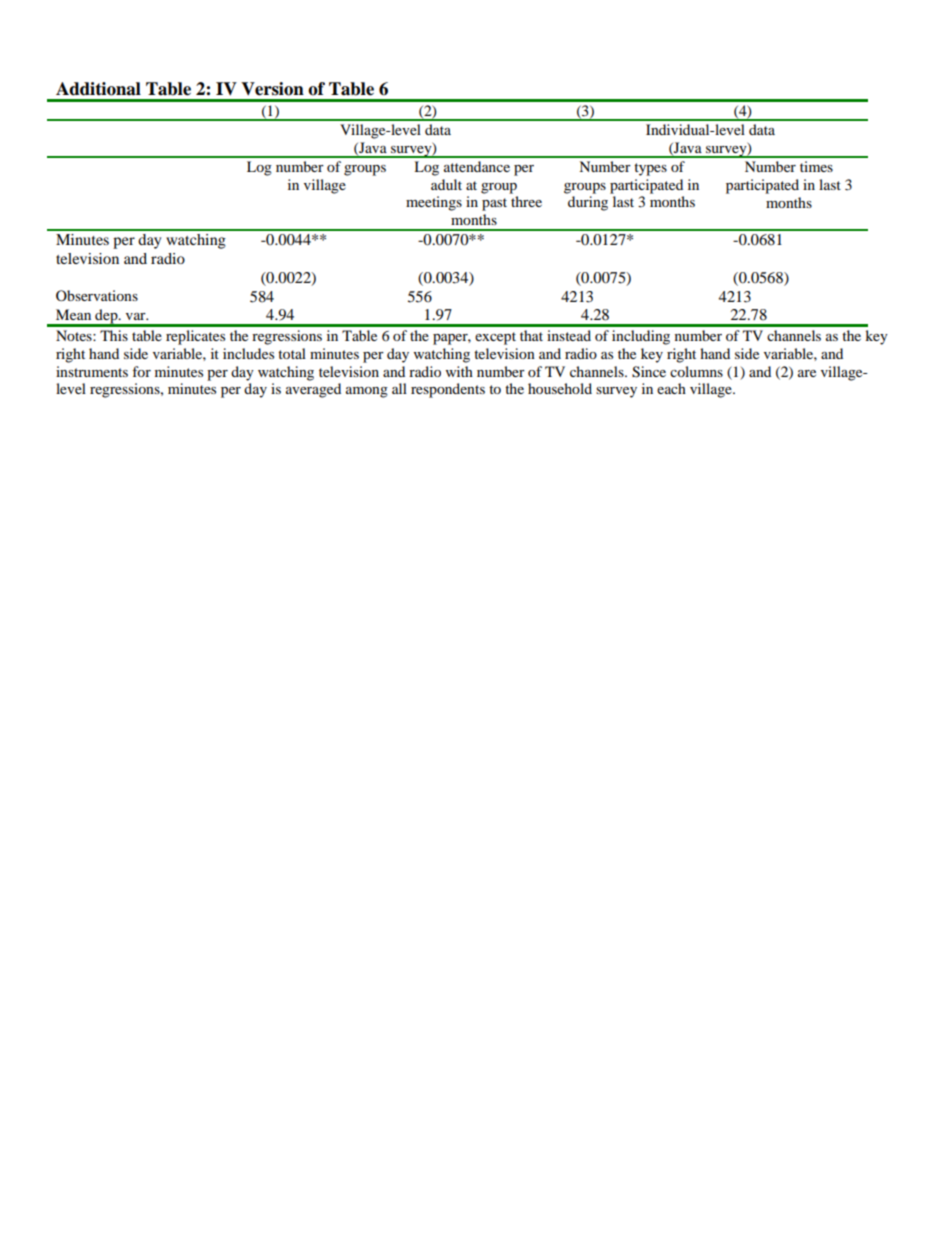 This screenshot has width=952, height=1233. I want to click on Observations, so click(97, 295).
